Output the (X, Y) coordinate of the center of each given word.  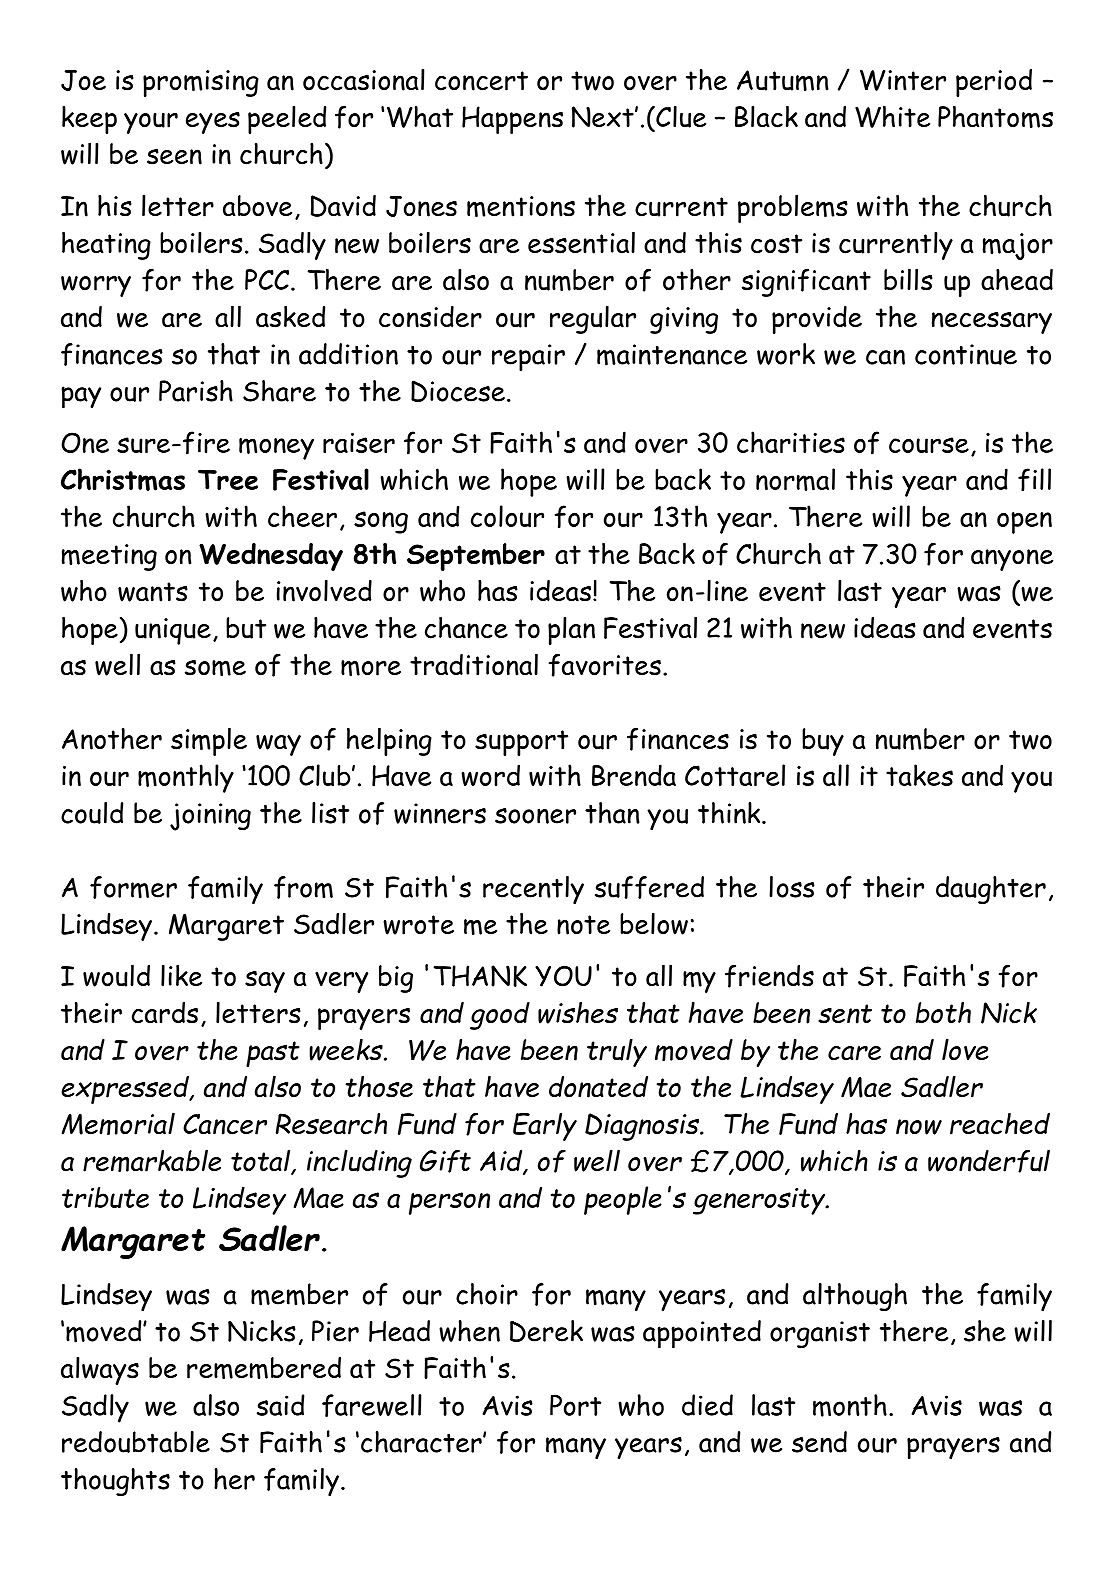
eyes (213, 123)
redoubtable (136, 1442)
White (892, 117)
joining (210, 817)
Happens (512, 120)
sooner (535, 816)
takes (919, 775)
